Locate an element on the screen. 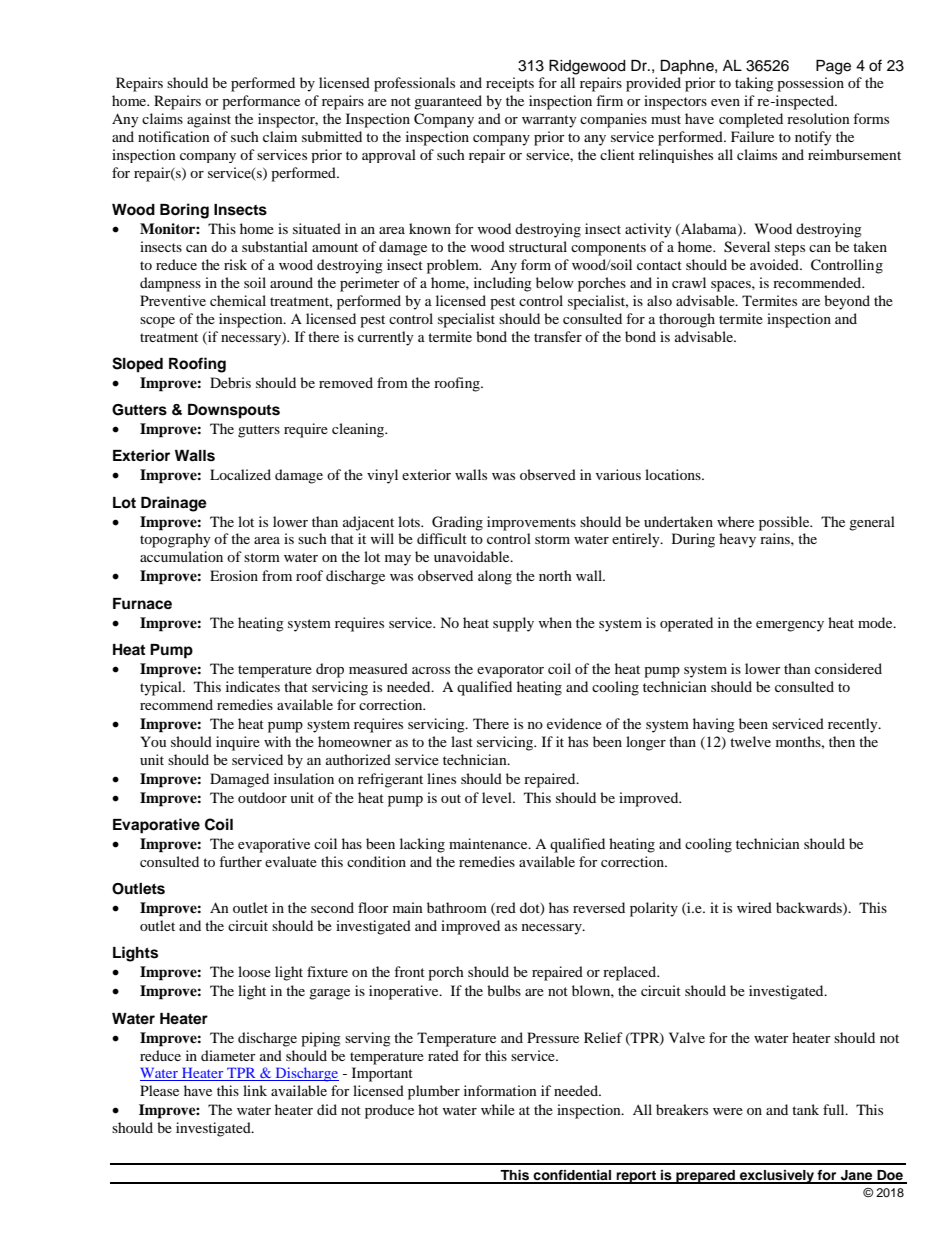  link is located at coordinates (255, 1090).
